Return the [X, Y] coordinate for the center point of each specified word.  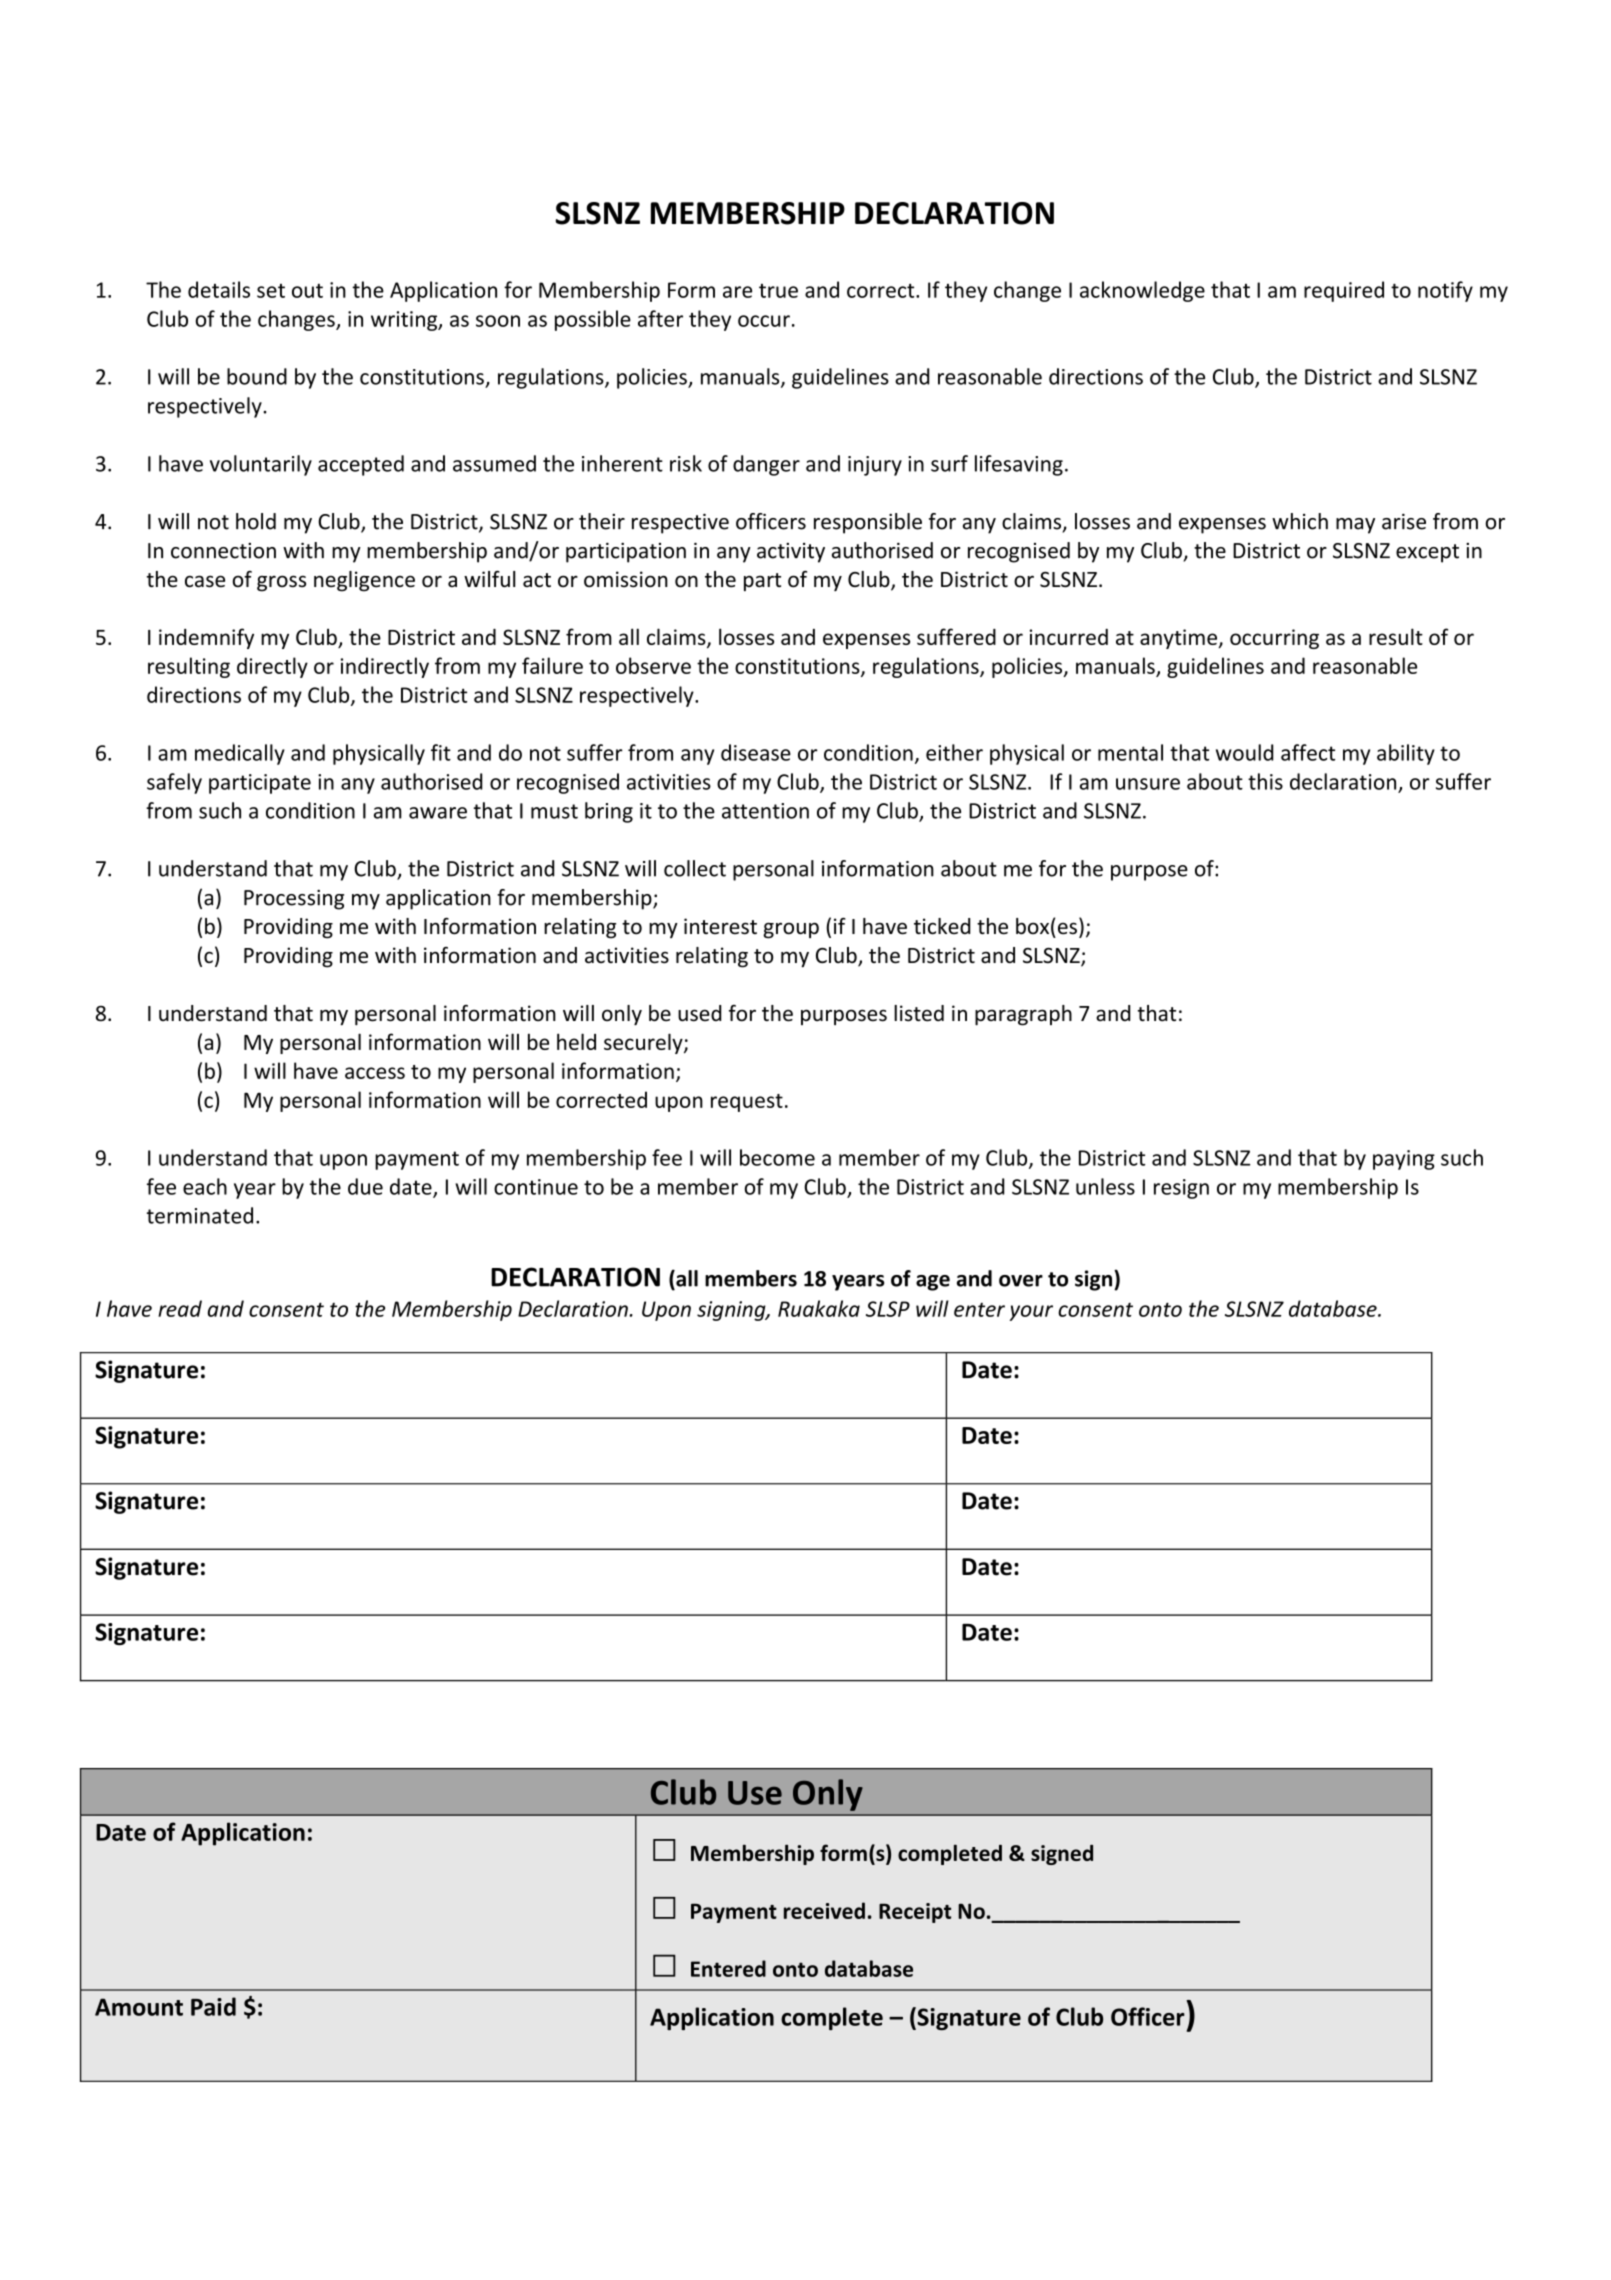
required [1344, 291]
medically [240, 754]
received [824, 1910]
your [1031, 1313]
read [180, 1308]
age [933, 1283]
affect [1308, 752]
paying [1404, 1160]
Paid [213, 2006]
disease [756, 752]
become [777, 1157]
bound [257, 376]
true [778, 291]
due [365, 1186]
